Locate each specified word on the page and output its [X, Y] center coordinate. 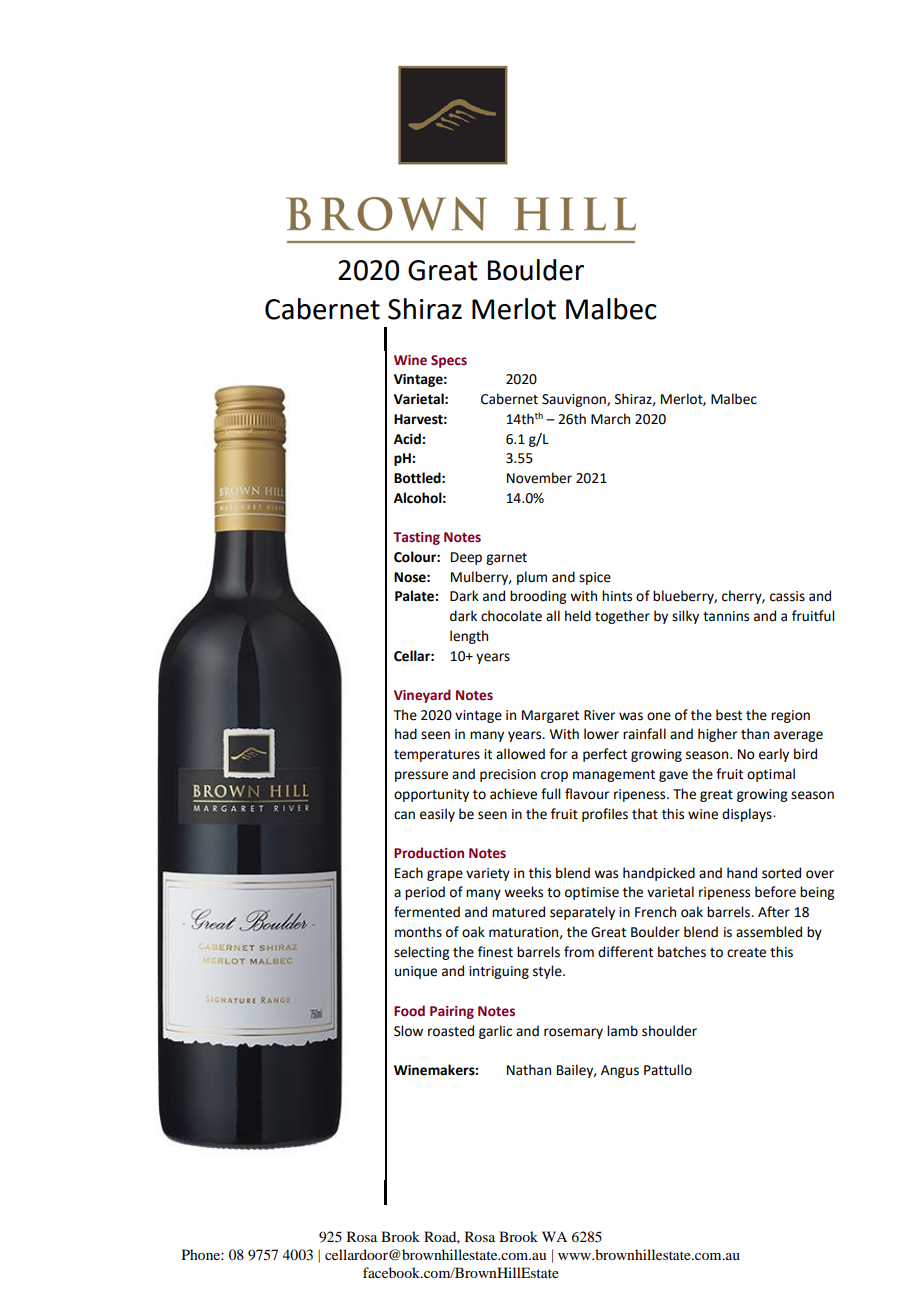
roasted [451, 1031]
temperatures [437, 756]
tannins [726, 616]
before [775, 892]
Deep [466, 558]
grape [445, 875]
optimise [592, 893]
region [790, 716]
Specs [449, 361]
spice [595, 578]
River [599, 715]
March [610, 419]
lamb [622, 1031]
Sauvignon [575, 400]
